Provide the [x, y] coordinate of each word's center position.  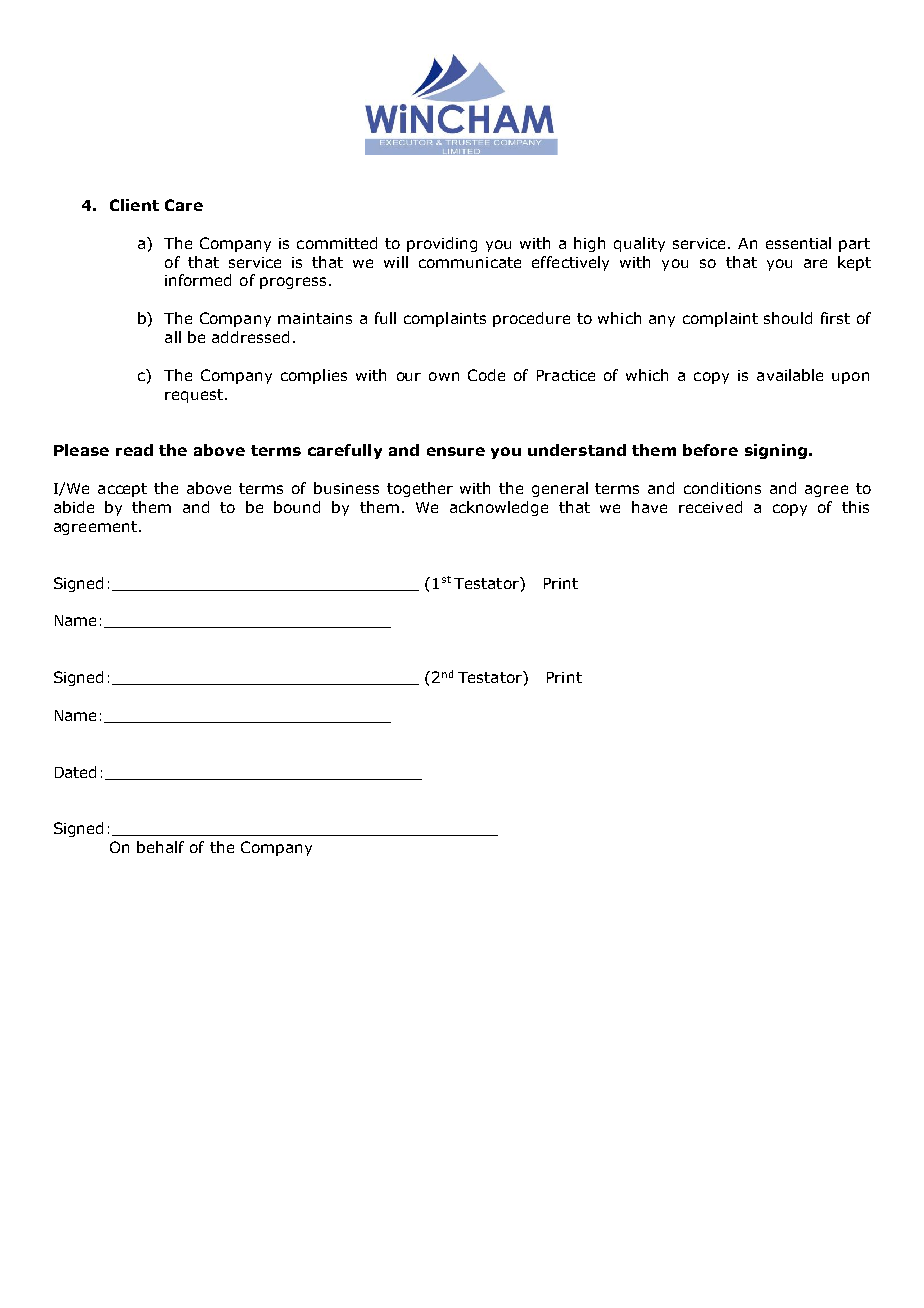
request [194, 396]
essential [798, 243]
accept [122, 490]
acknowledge [499, 508]
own [444, 376]
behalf [160, 847]
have [649, 507]
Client [134, 205]
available [790, 375]
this [855, 507]
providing [442, 244]
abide [74, 507]
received [710, 507]
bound [297, 507]
